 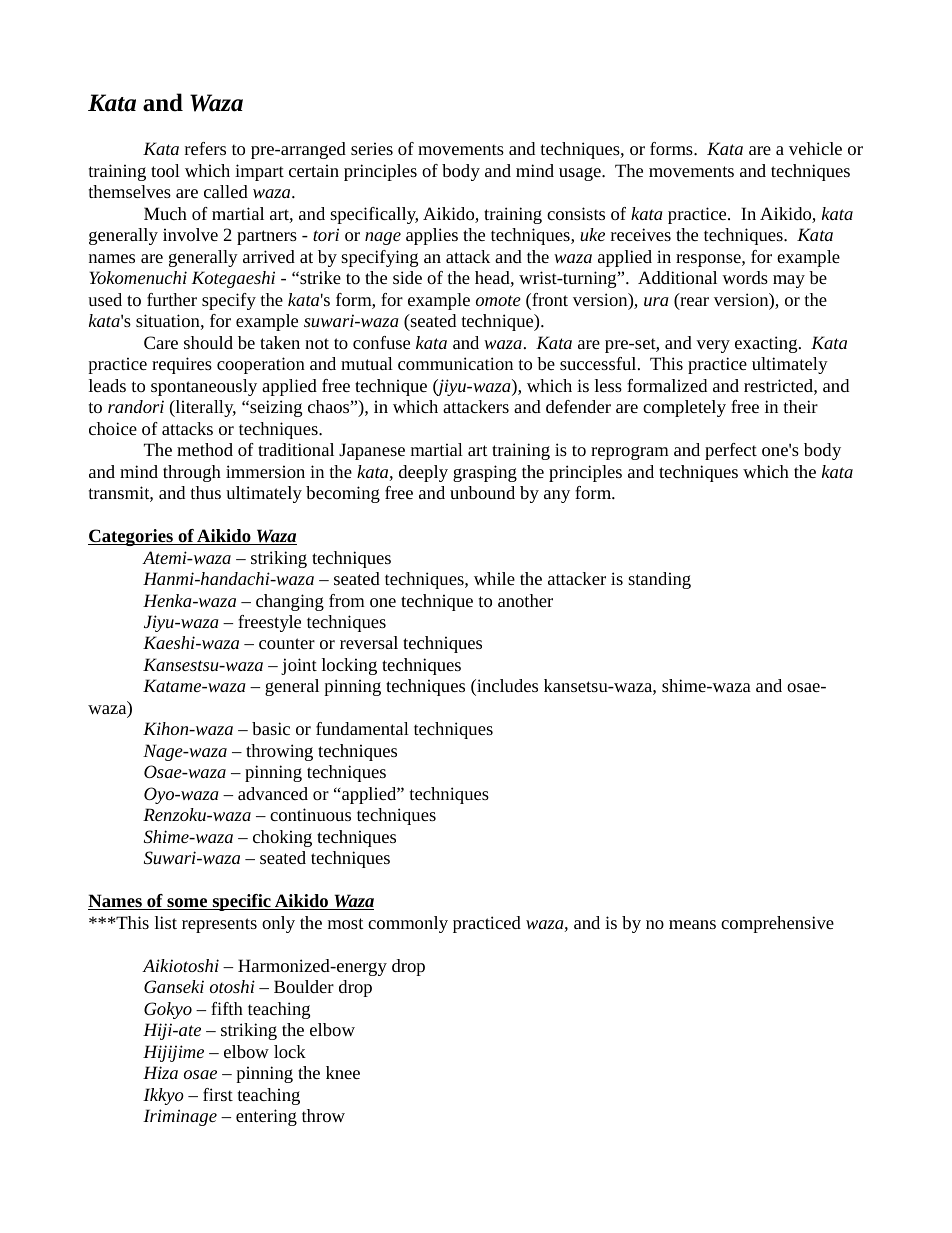 I want to click on means, so click(x=692, y=924).
